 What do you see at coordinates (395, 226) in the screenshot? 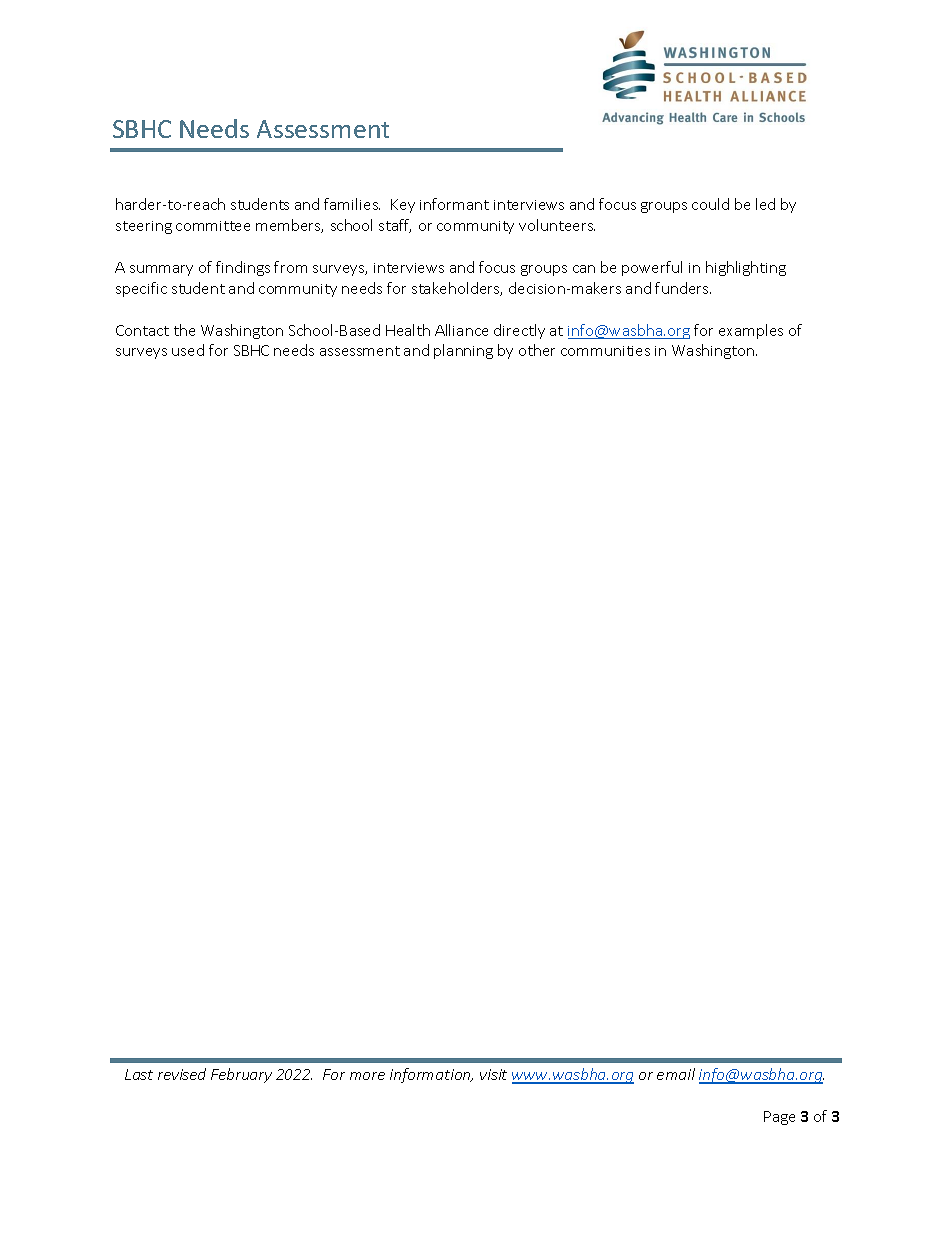
I see `staff` at bounding box center [395, 226].
